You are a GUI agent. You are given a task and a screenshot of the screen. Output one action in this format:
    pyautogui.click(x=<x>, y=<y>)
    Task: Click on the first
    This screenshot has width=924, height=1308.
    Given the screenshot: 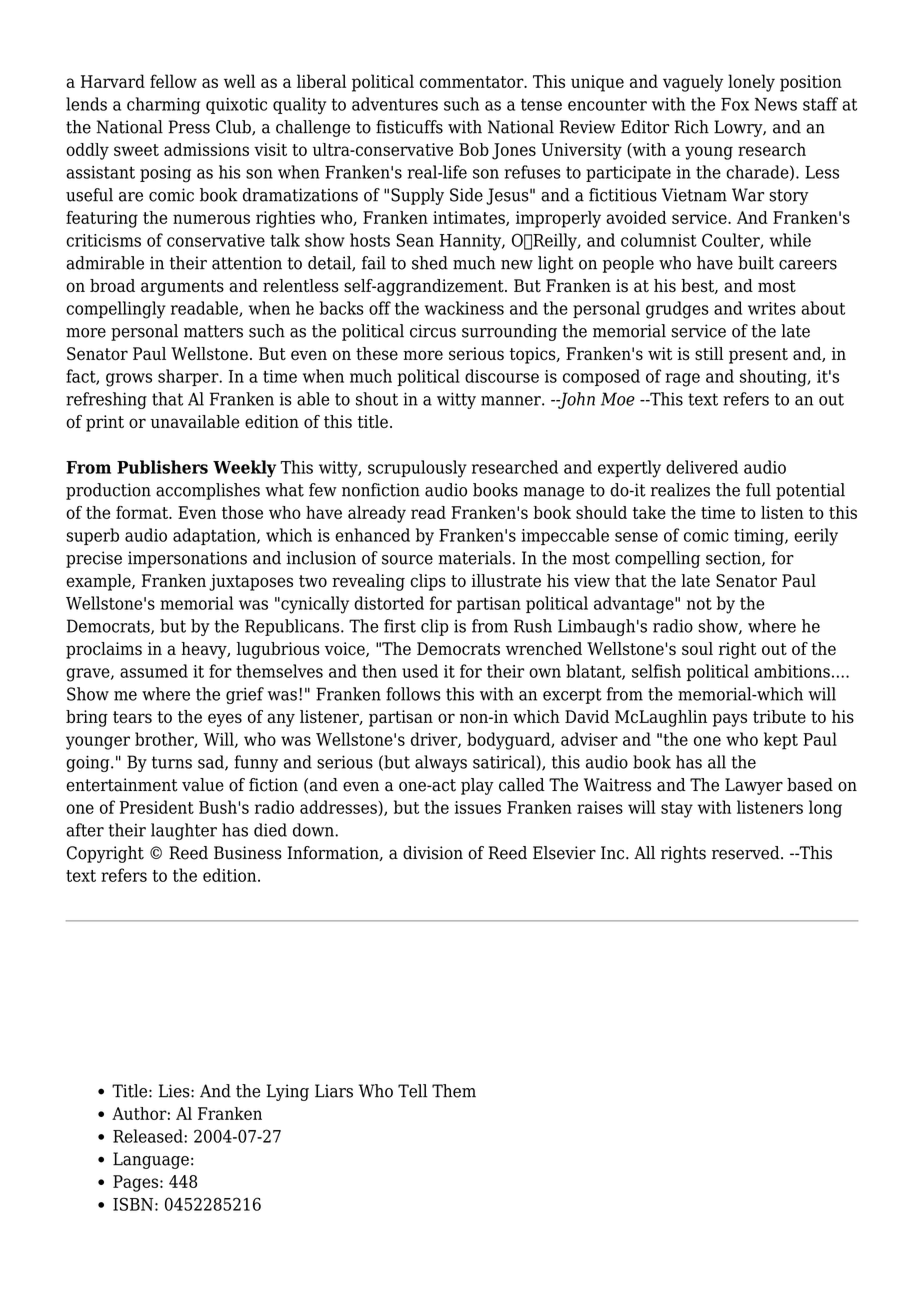 What is the action you would take?
    pyautogui.click(x=400, y=626)
